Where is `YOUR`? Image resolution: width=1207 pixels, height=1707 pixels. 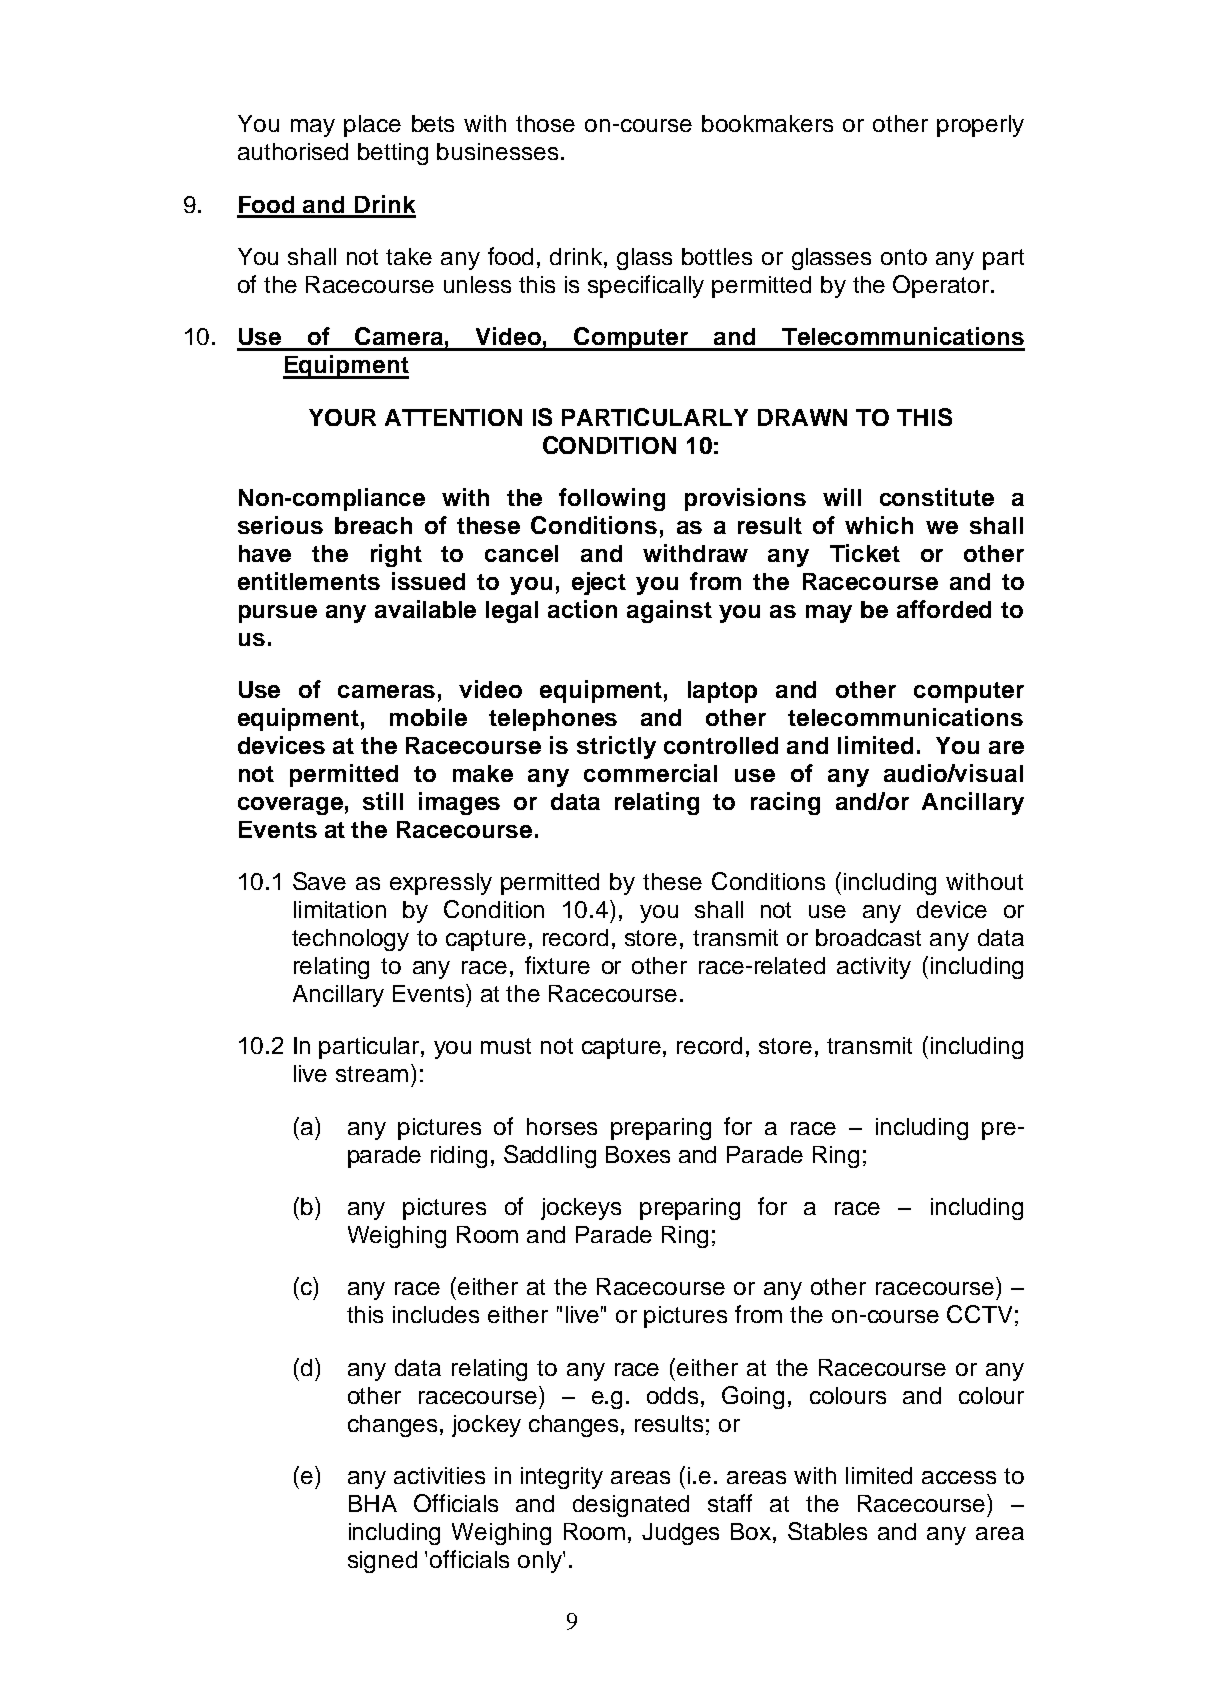
YOUR is located at coordinates (342, 417).
